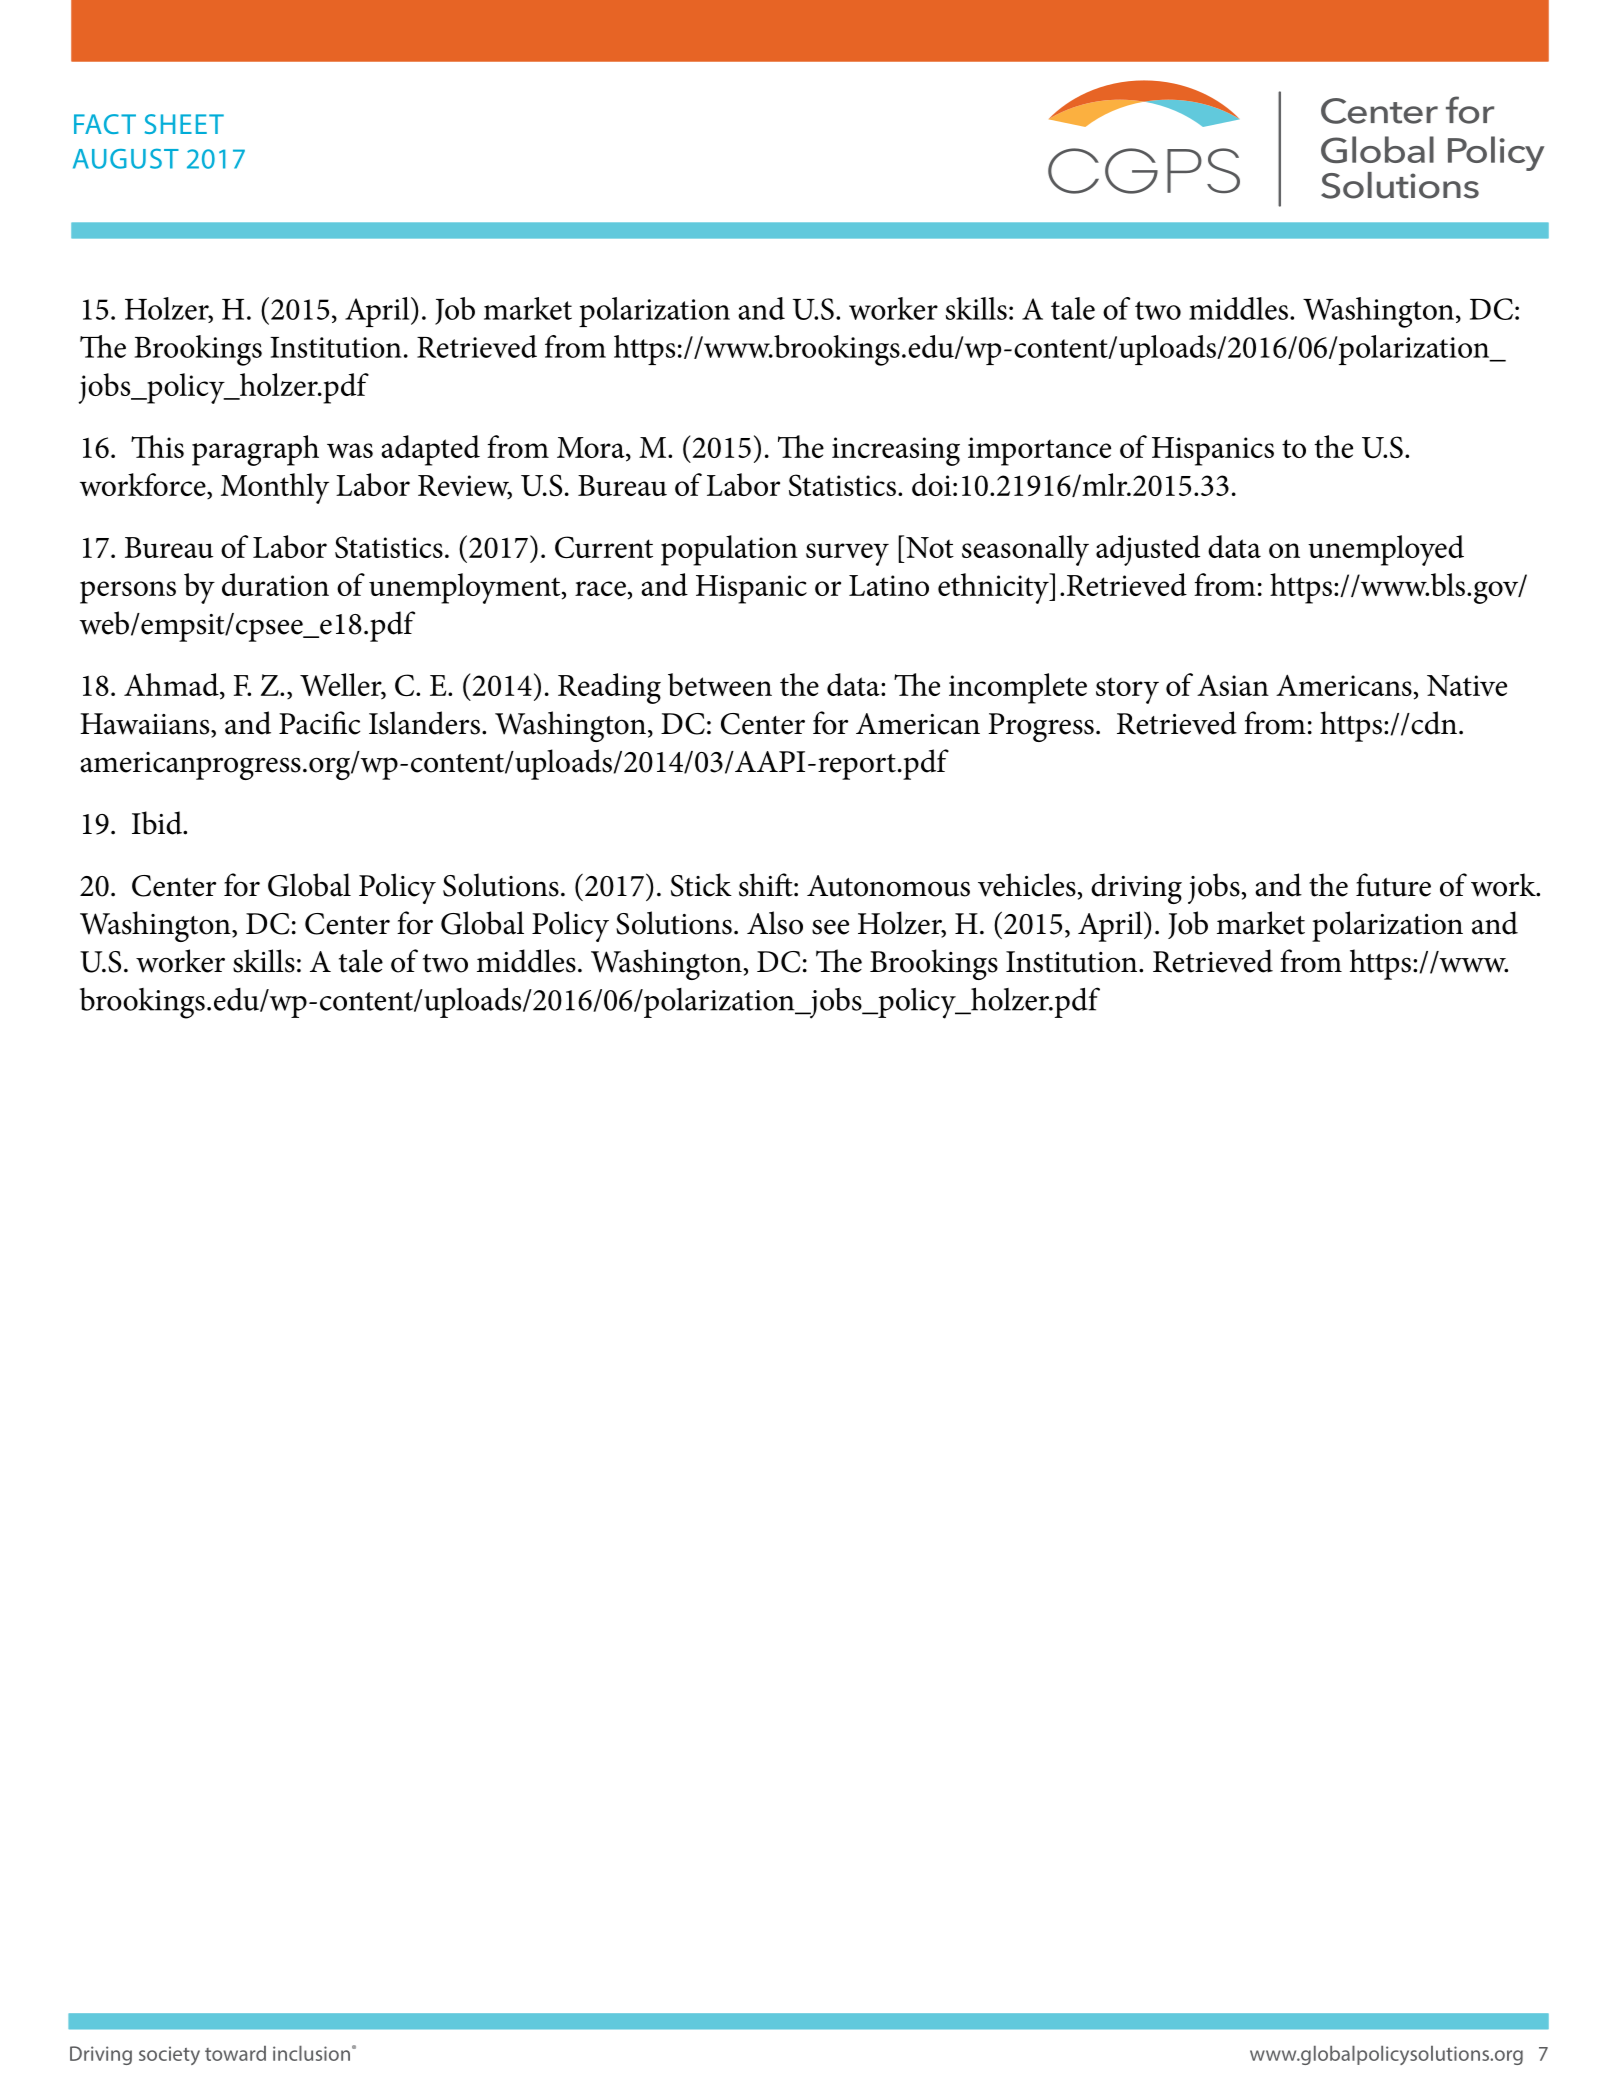  I want to click on SHEET, so click(184, 124).
